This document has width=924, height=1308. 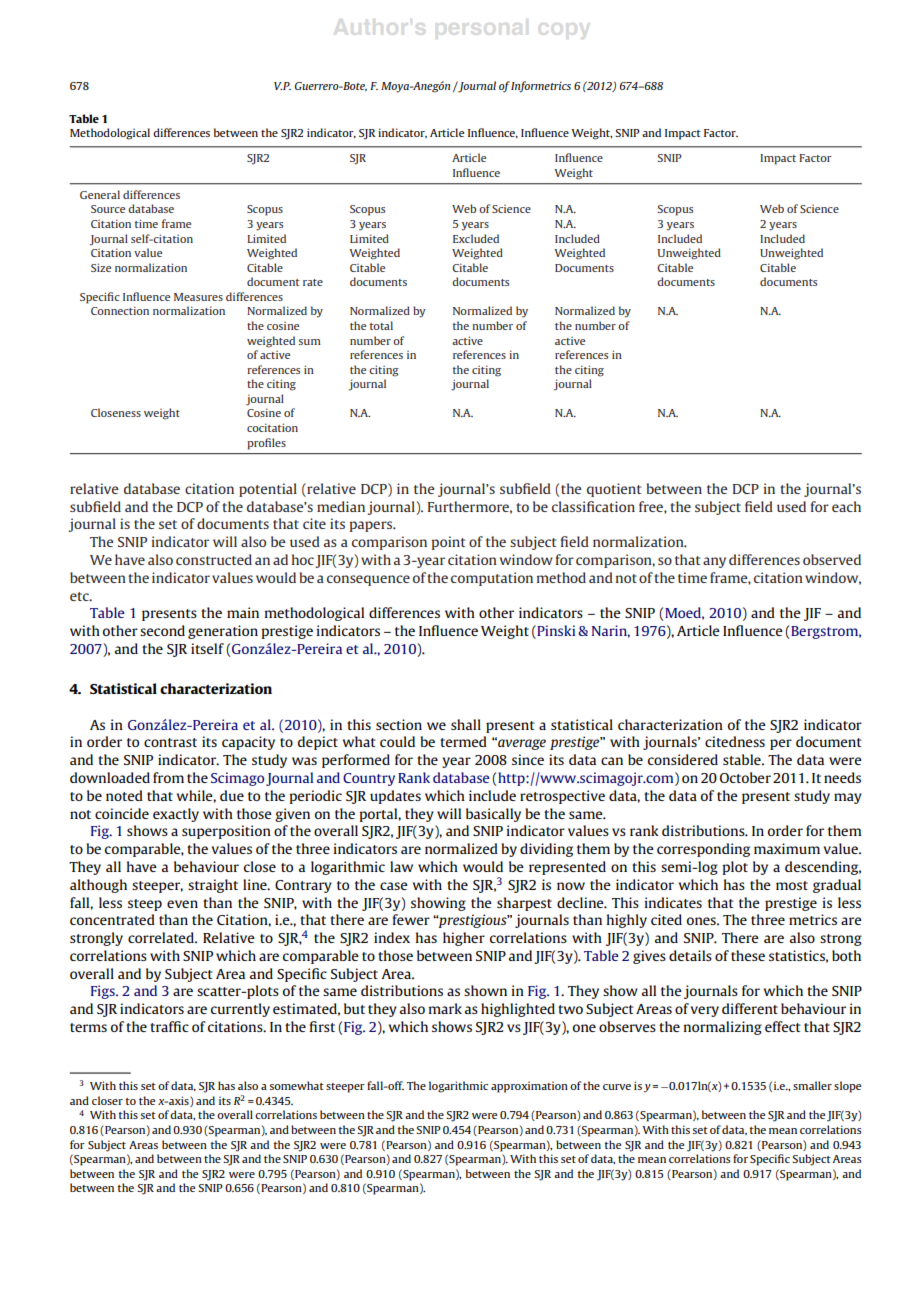 What do you see at coordinates (266, 444) in the document?
I see `profiles` at bounding box center [266, 444].
